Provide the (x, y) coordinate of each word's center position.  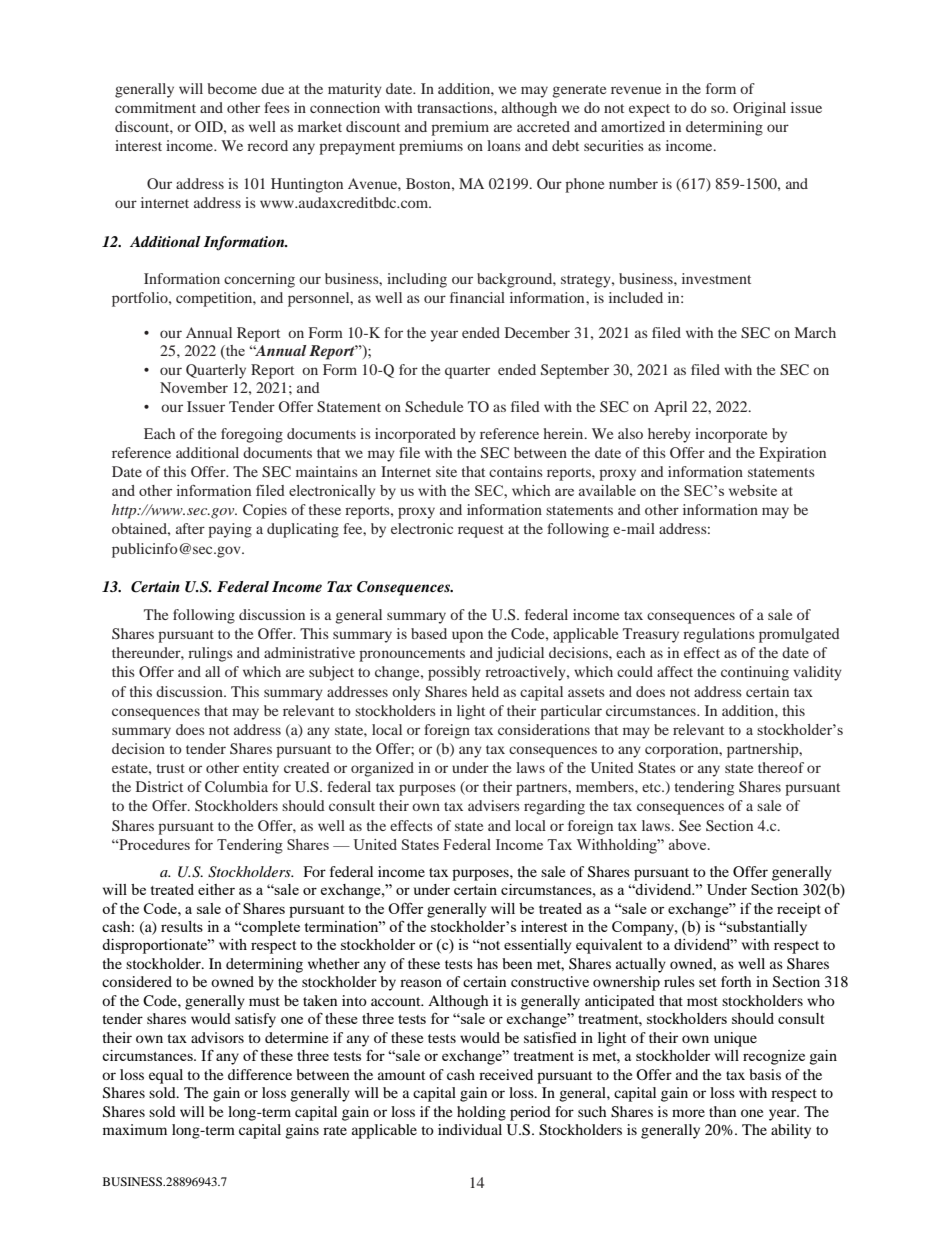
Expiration (792, 454)
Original (759, 109)
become (232, 88)
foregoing (252, 435)
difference (260, 1074)
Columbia (236, 786)
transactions (456, 107)
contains (516, 471)
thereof (781, 767)
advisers (494, 805)
